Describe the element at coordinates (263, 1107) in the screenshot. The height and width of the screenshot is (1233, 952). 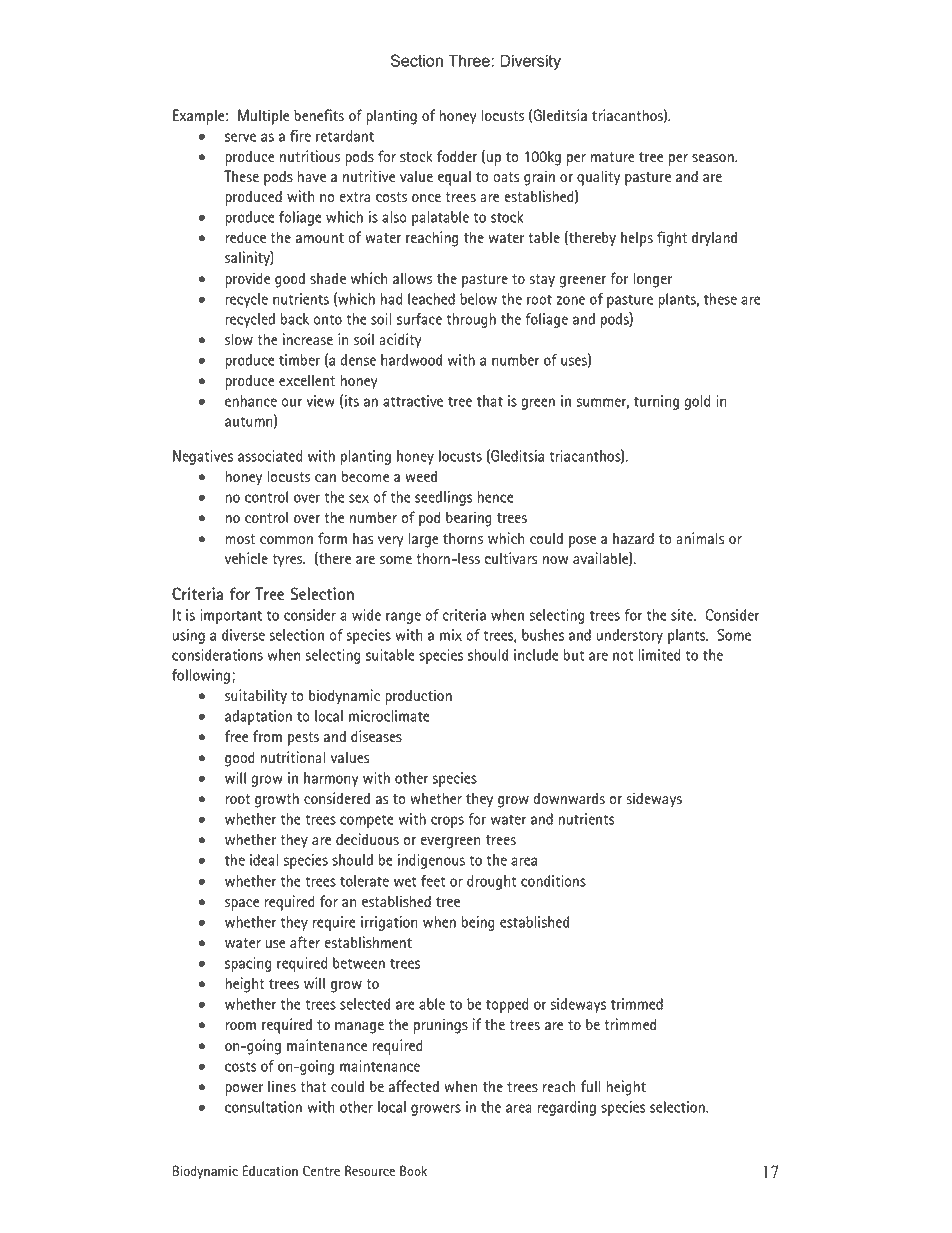
I see `consultation` at that location.
